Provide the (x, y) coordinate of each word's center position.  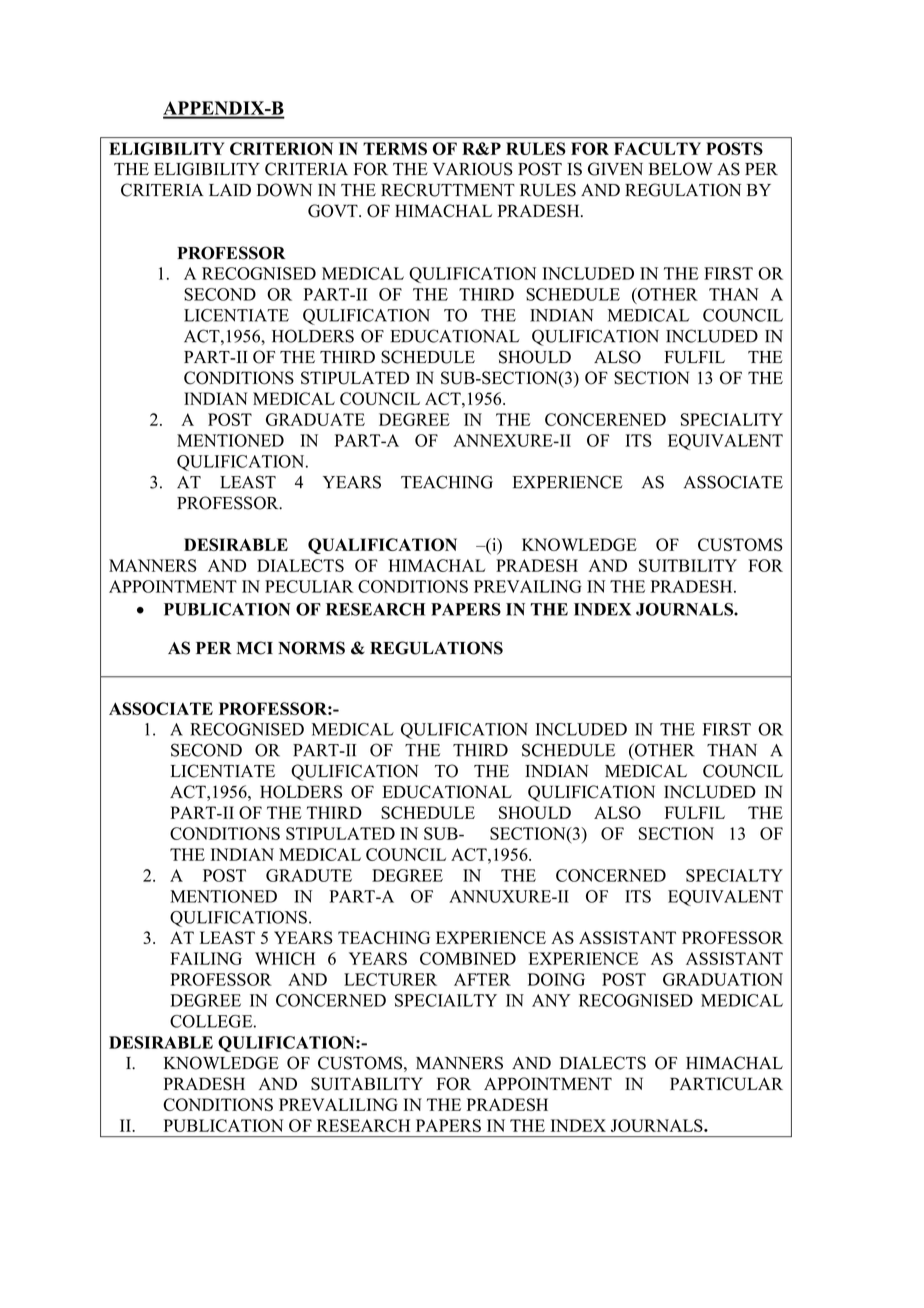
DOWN (284, 190)
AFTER (482, 979)
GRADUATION (723, 979)
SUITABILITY (367, 1084)
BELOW (681, 169)
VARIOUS (473, 169)
